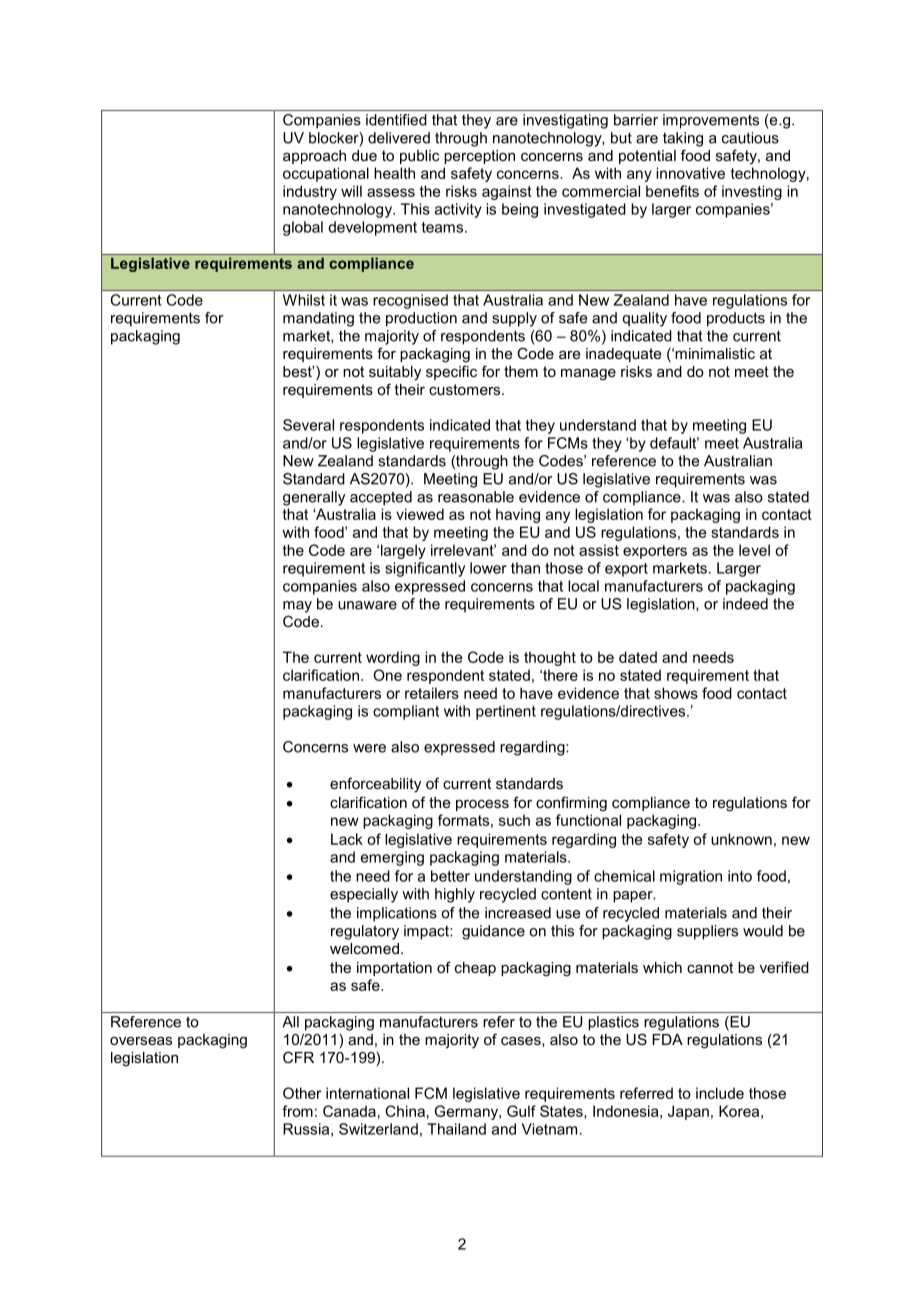 The image size is (924, 1308). What do you see at coordinates (683, 139) in the screenshot?
I see `taking` at bounding box center [683, 139].
